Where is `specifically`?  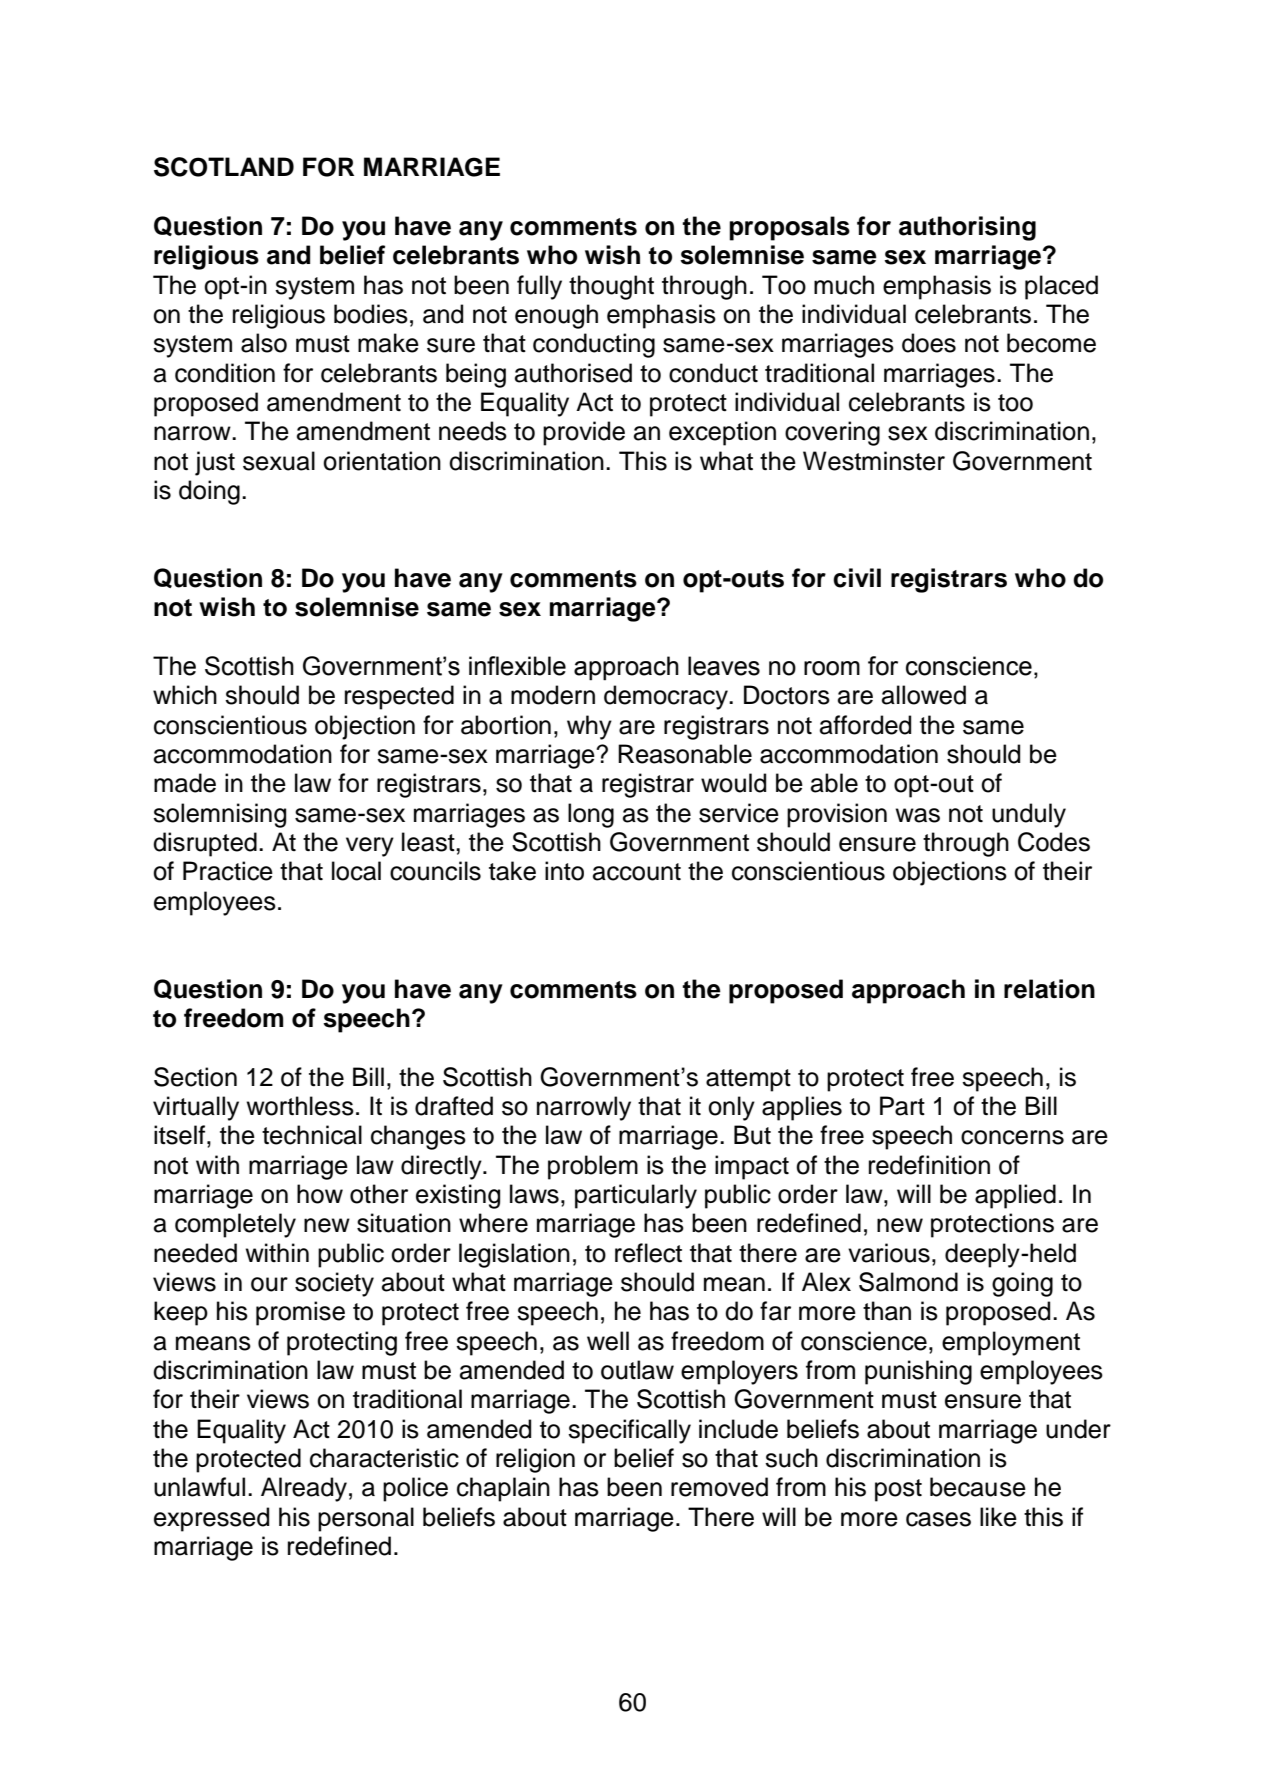 specifically is located at coordinates (629, 1431).
